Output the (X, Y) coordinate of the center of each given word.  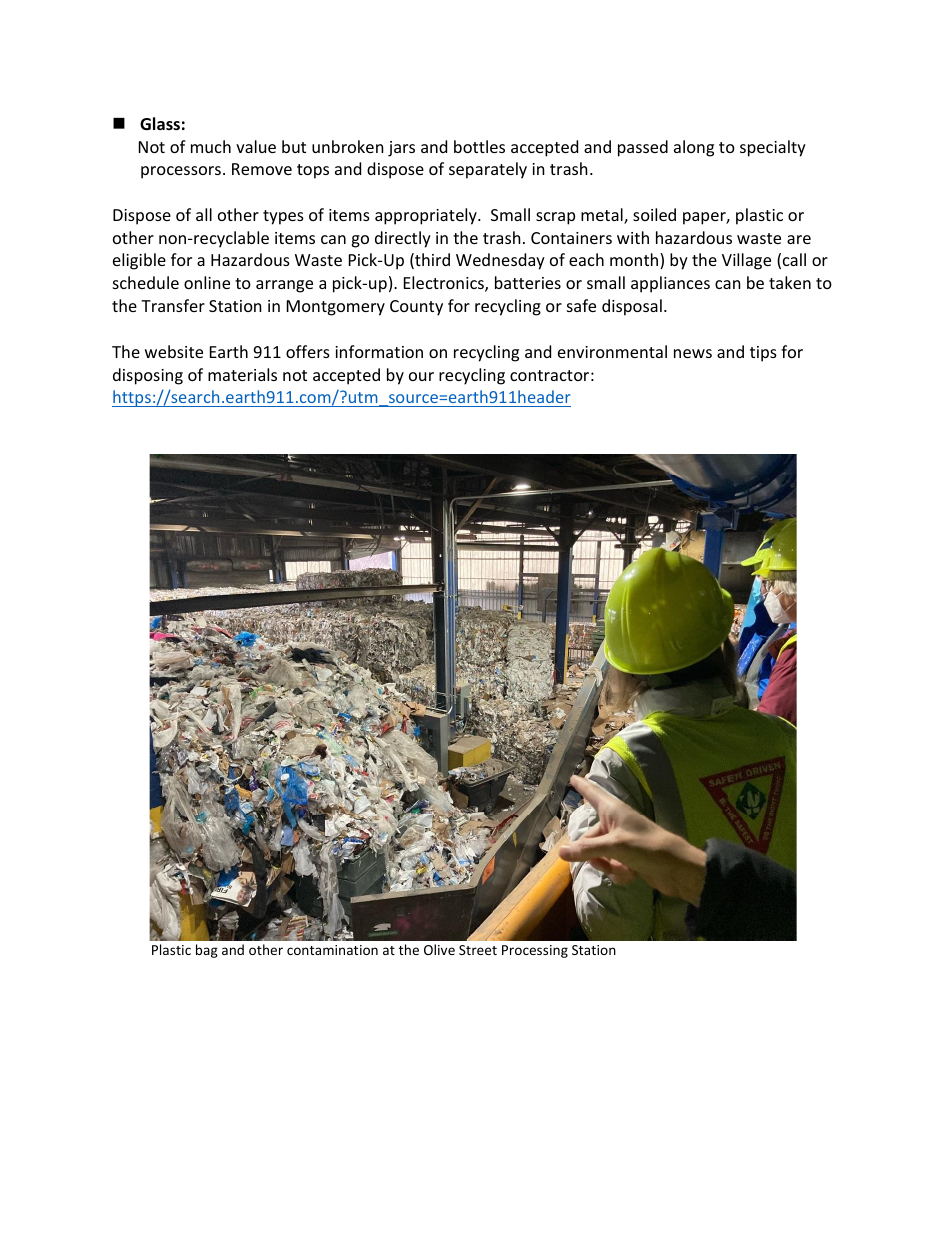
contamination (332, 950)
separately (488, 170)
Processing (535, 951)
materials (242, 374)
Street (478, 950)
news (693, 353)
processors (181, 172)
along (694, 148)
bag (207, 951)
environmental (612, 351)
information (379, 351)
